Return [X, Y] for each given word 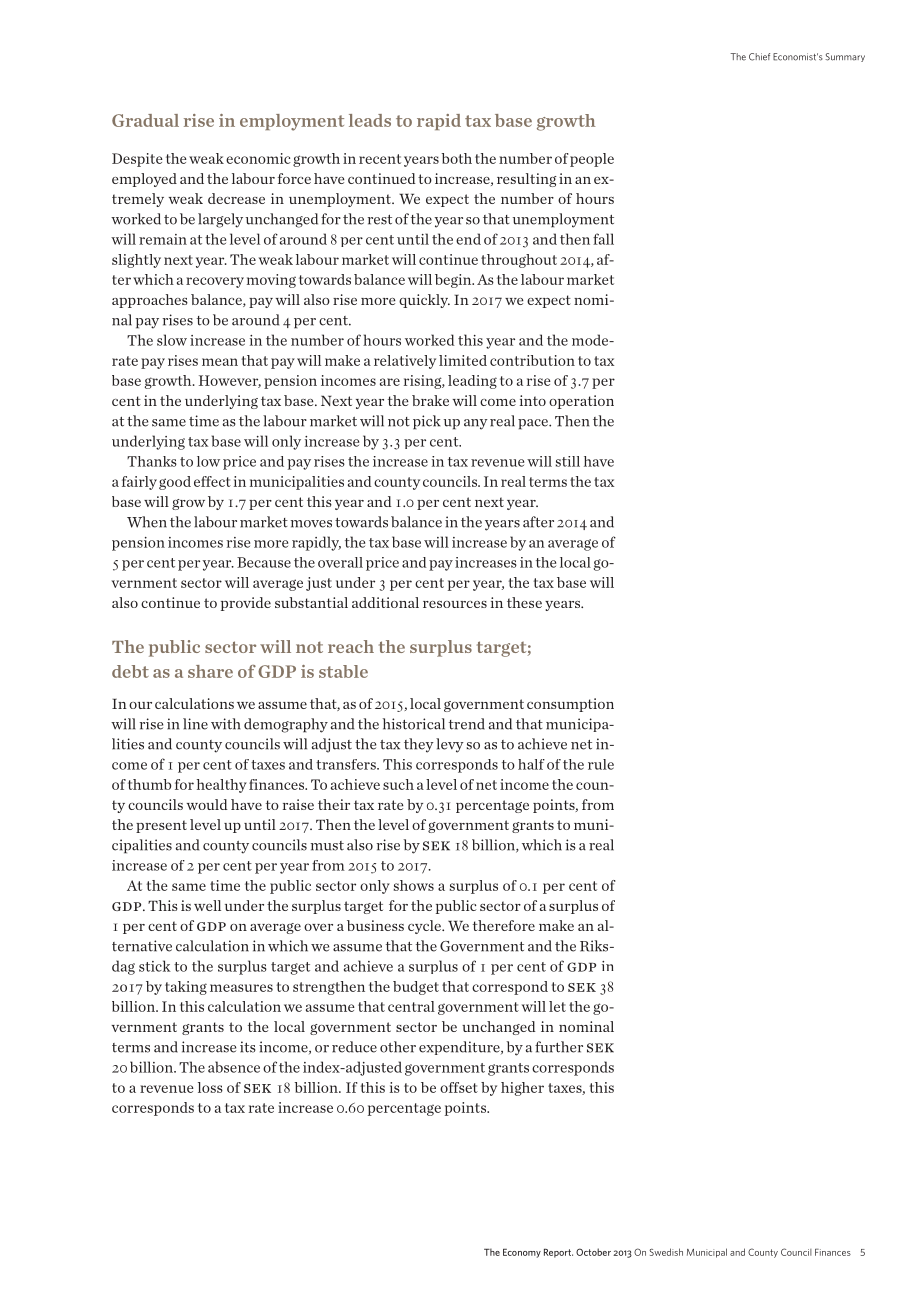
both [457, 158]
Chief [759, 57]
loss [210, 1087]
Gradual [145, 120]
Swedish [666, 1252]
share [210, 671]
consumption [570, 705]
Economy [522, 1253]
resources [455, 604]
